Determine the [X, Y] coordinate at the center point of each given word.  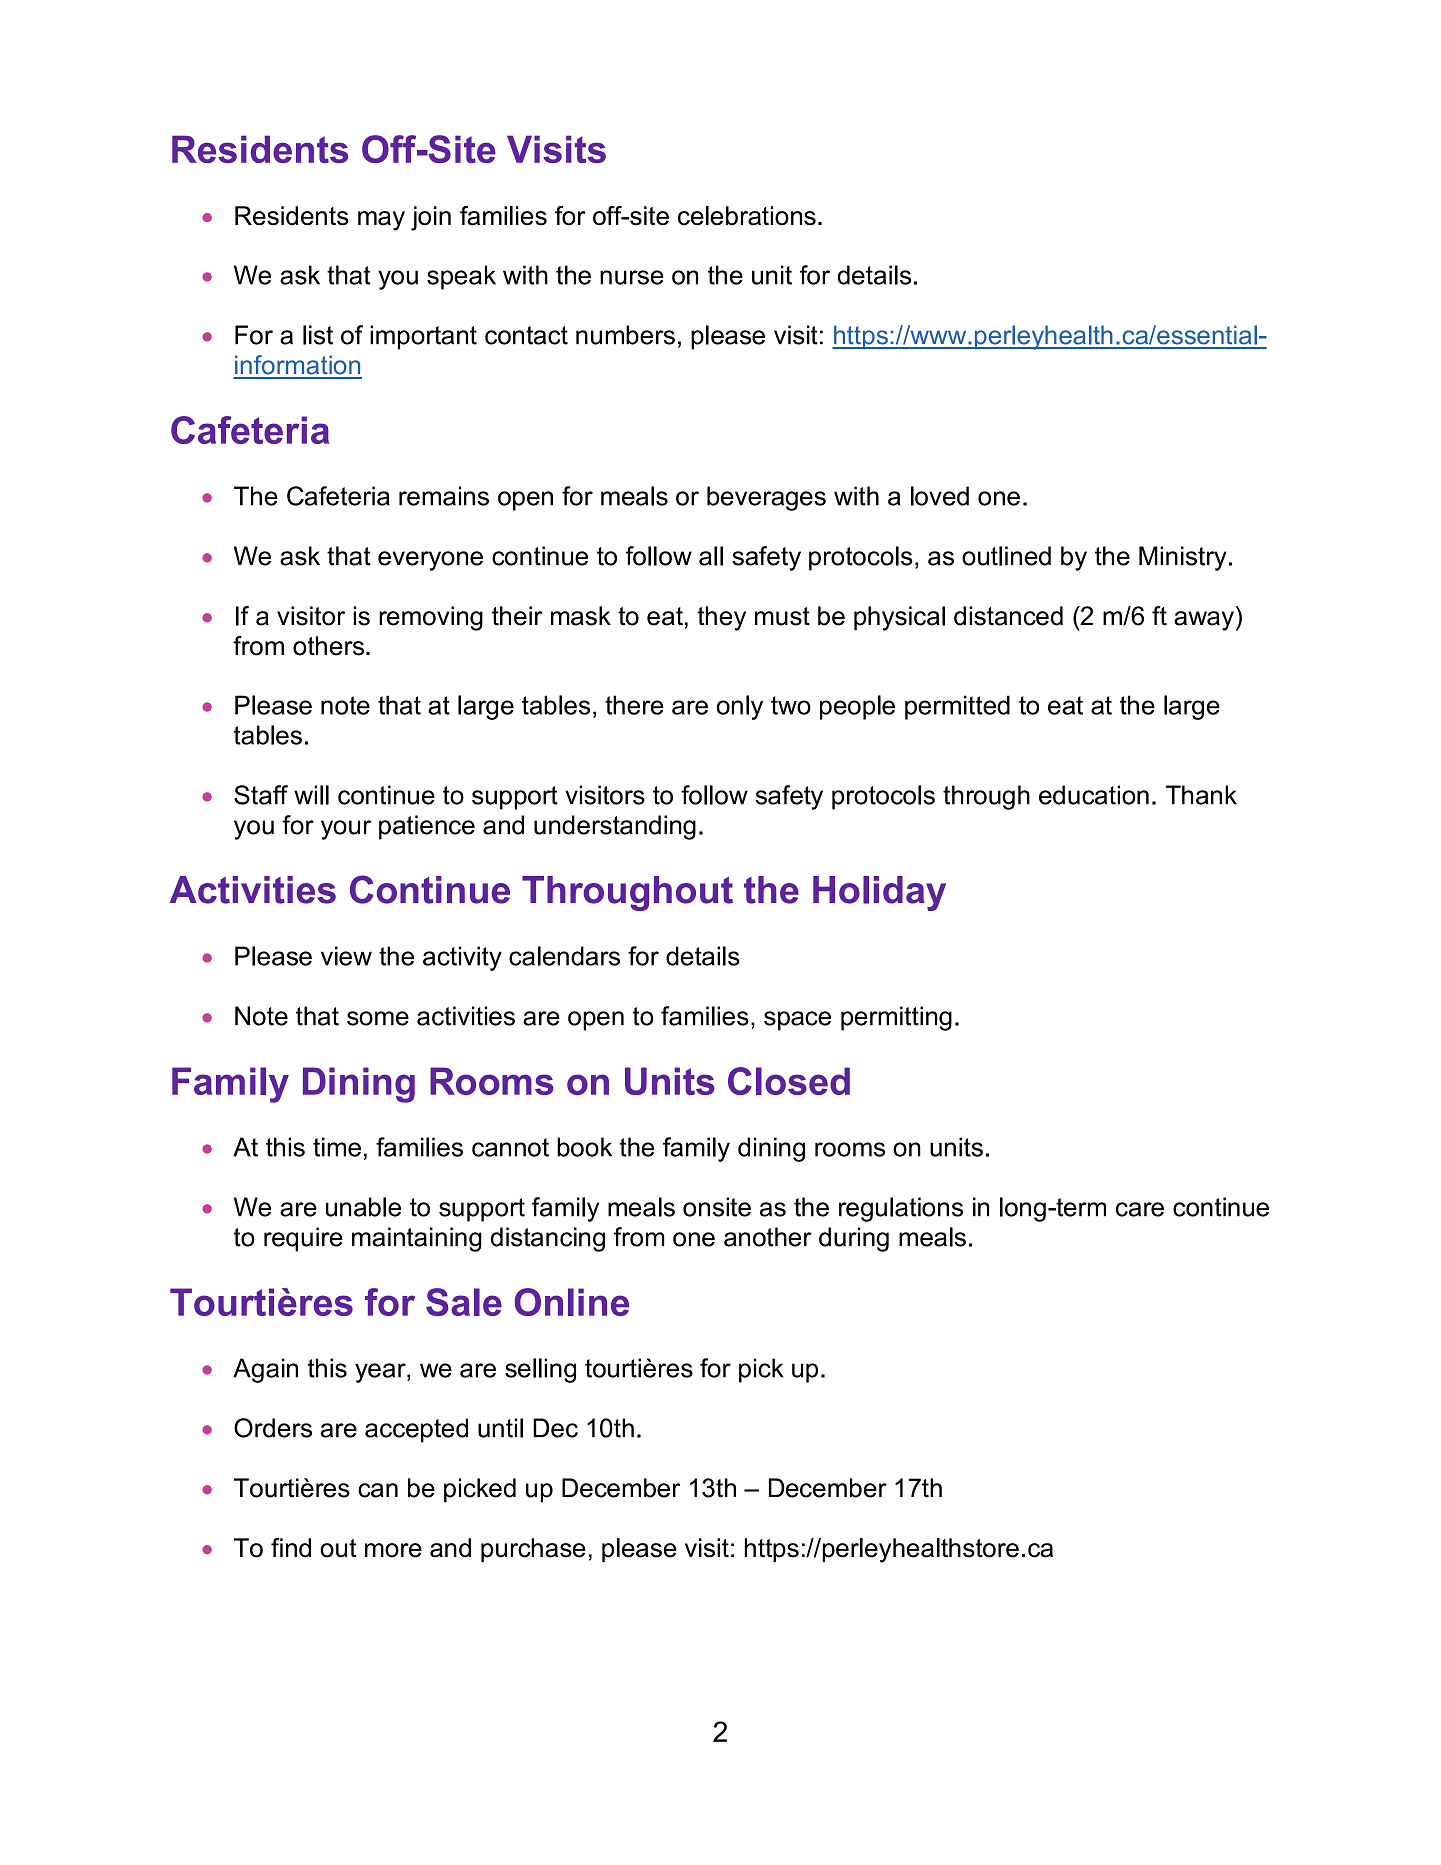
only [740, 707]
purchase [533, 1550]
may [381, 221]
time [337, 1147]
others [330, 646]
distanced [1008, 616]
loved [940, 496]
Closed [789, 1081]
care [1140, 1209]
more [393, 1550]
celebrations [747, 216]
